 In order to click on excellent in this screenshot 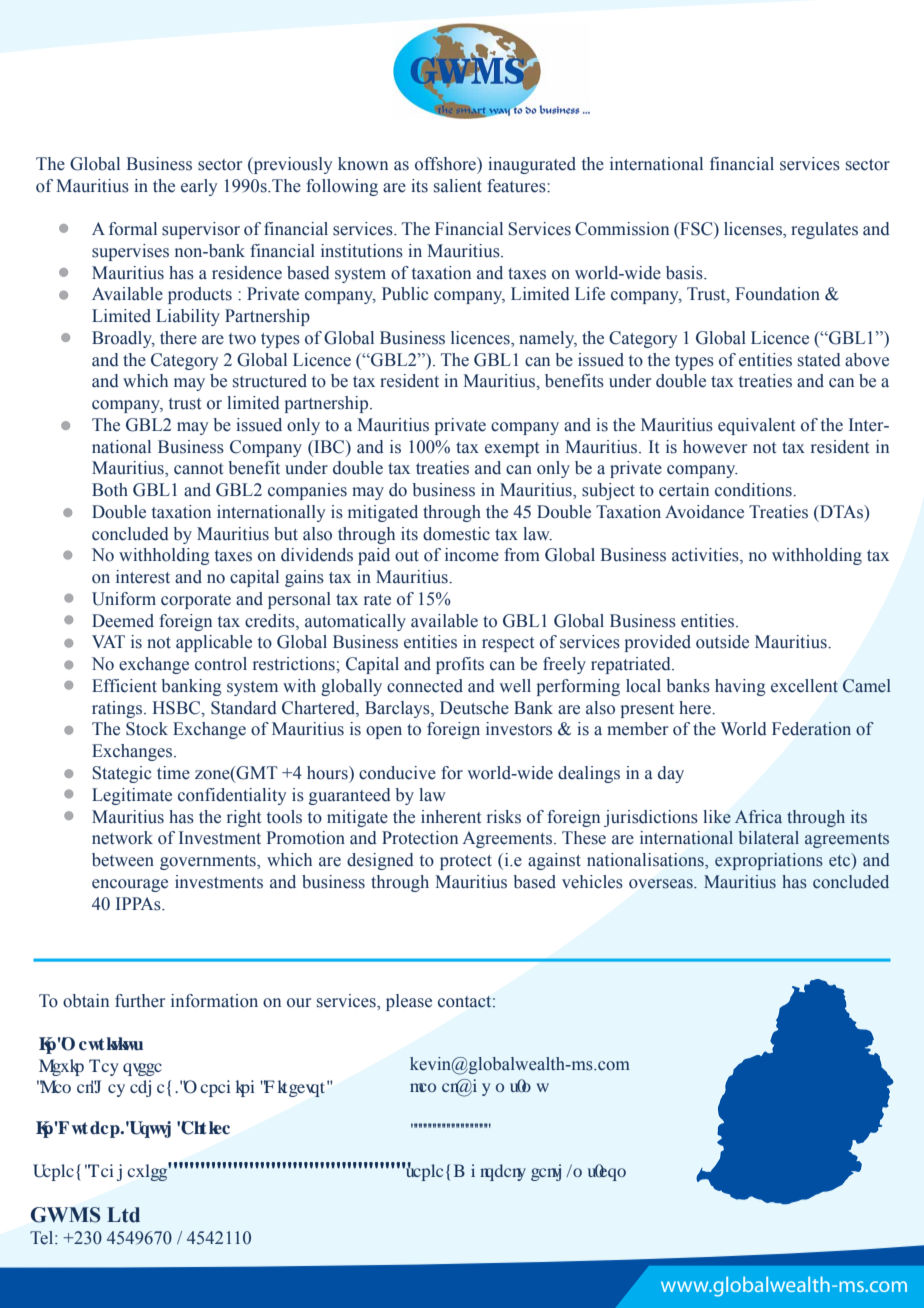, I will do `click(804, 686)`.
